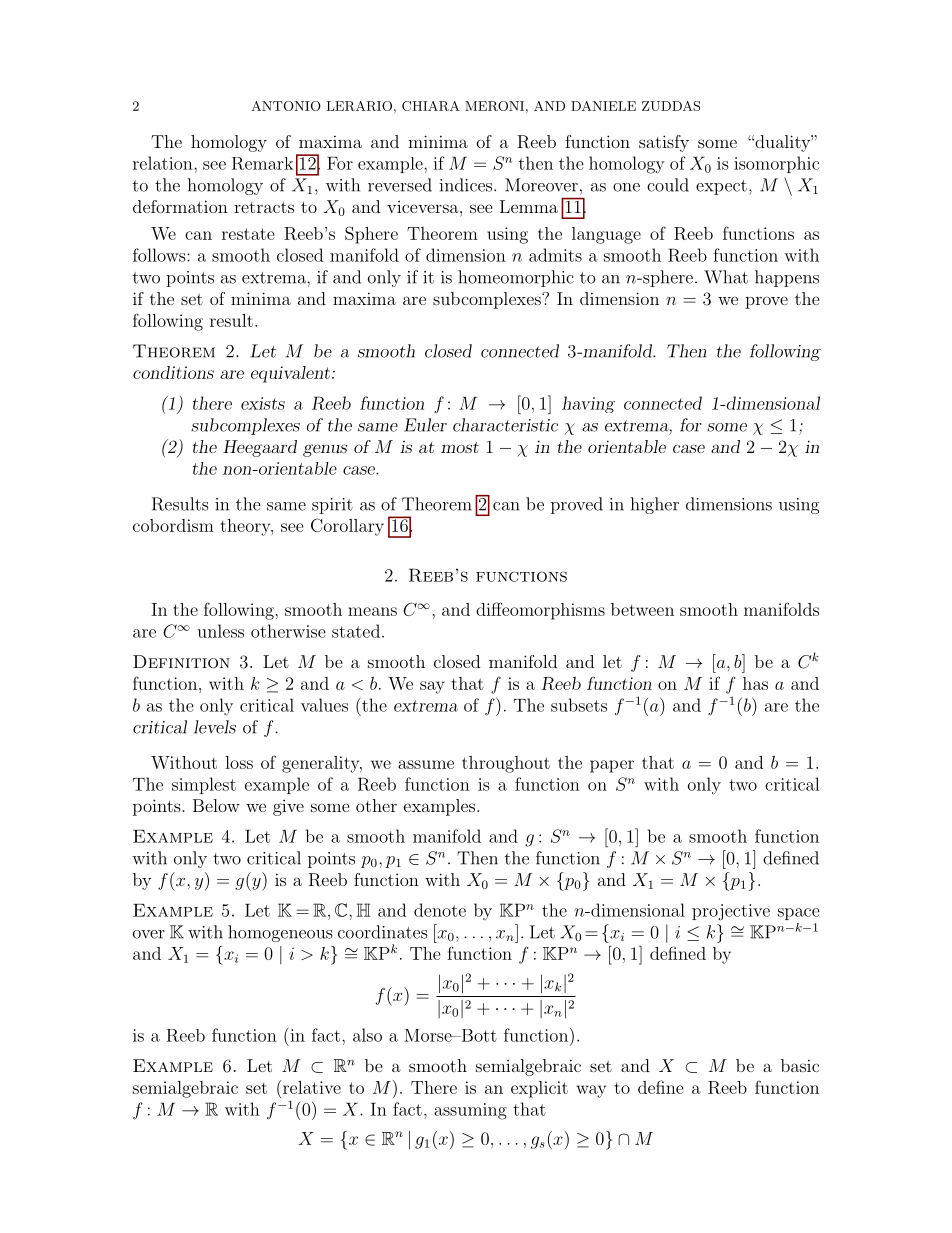 Image resolution: width=952 pixels, height=1233 pixels. Describe the element at coordinates (263, 403) in the page. I see `exists` at that location.
